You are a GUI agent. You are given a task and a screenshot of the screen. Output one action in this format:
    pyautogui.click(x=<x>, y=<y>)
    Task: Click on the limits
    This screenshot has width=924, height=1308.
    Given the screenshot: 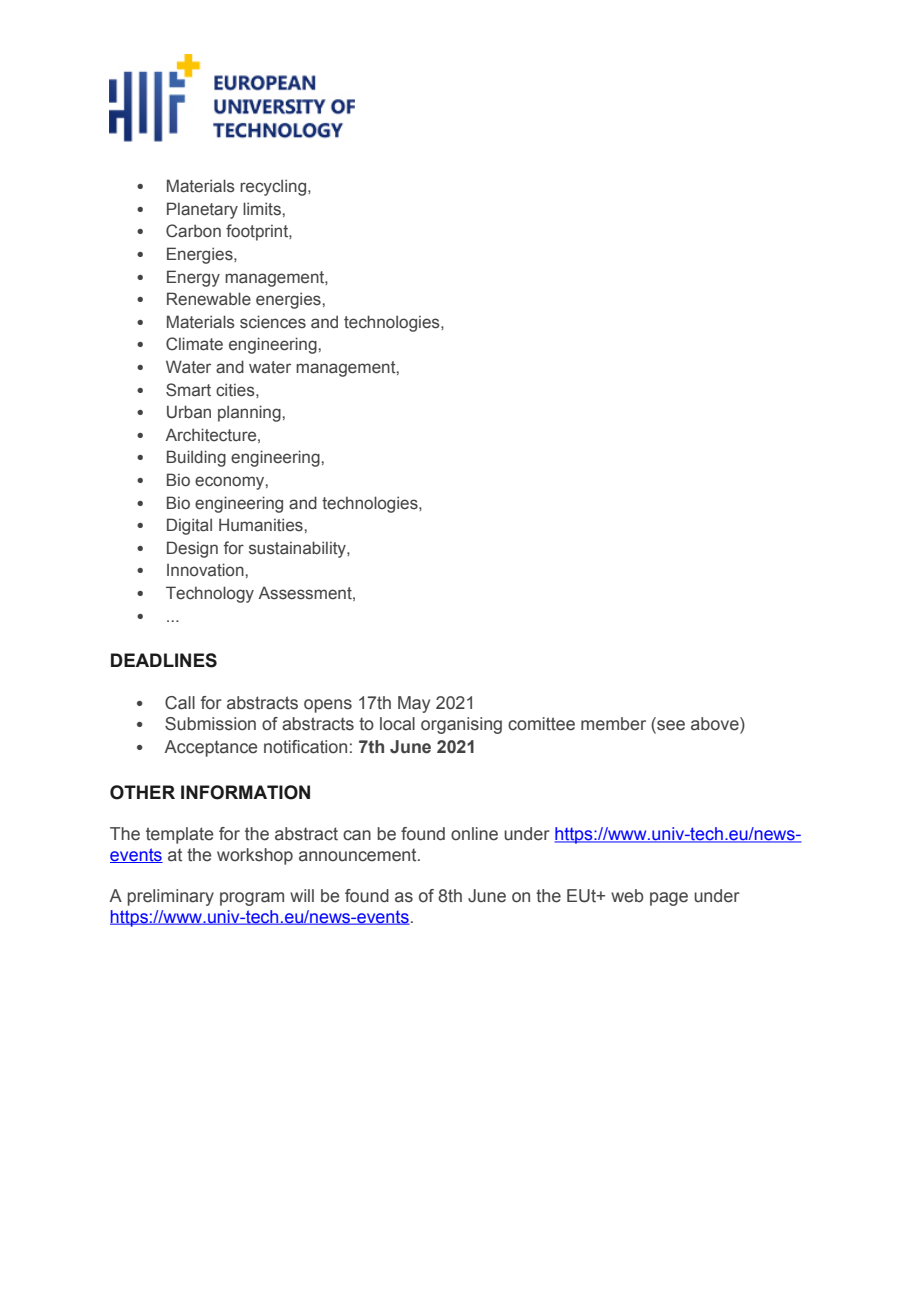 What is the action you would take?
    pyautogui.click(x=262, y=209)
